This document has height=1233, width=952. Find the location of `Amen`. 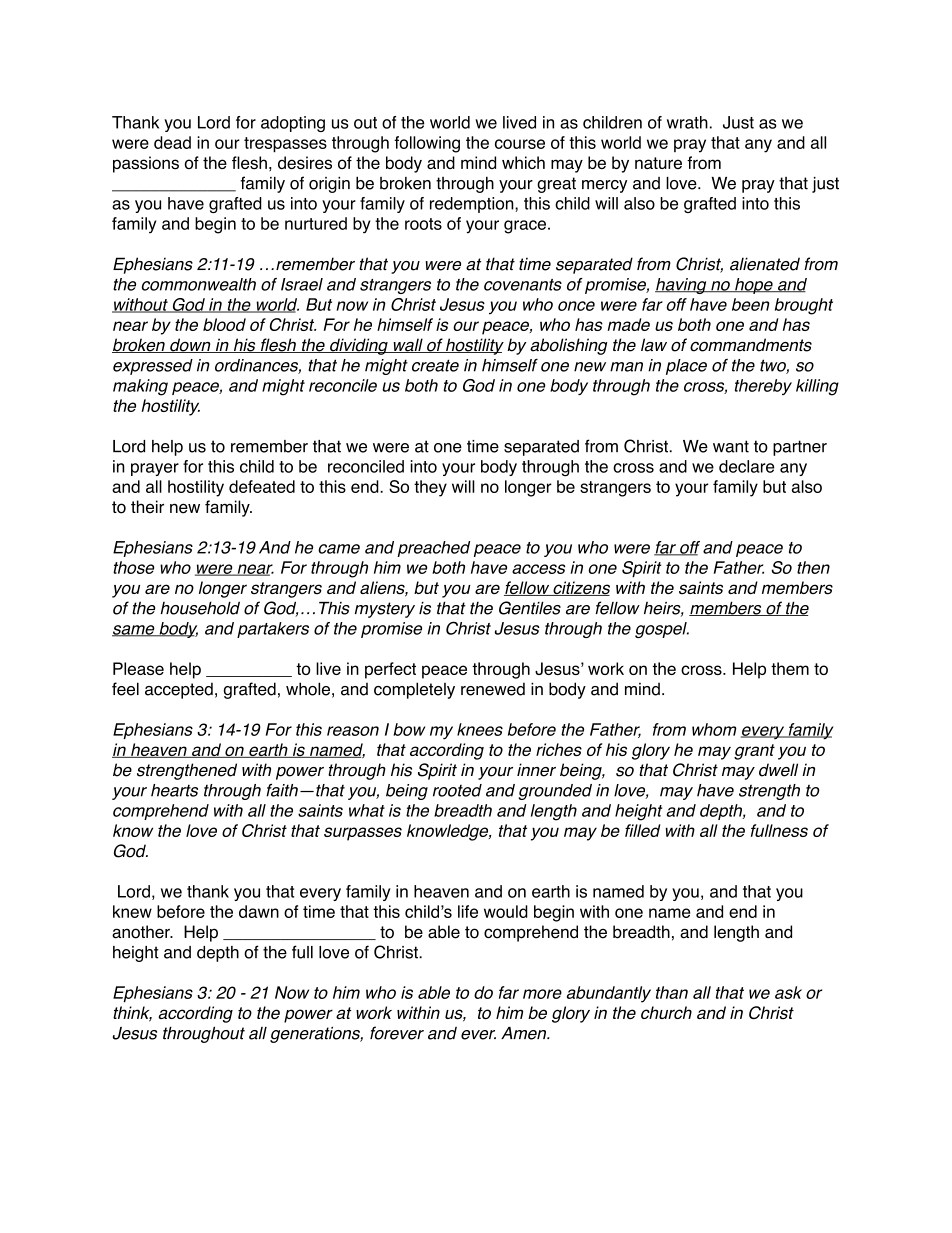

Amen is located at coordinates (525, 1033).
